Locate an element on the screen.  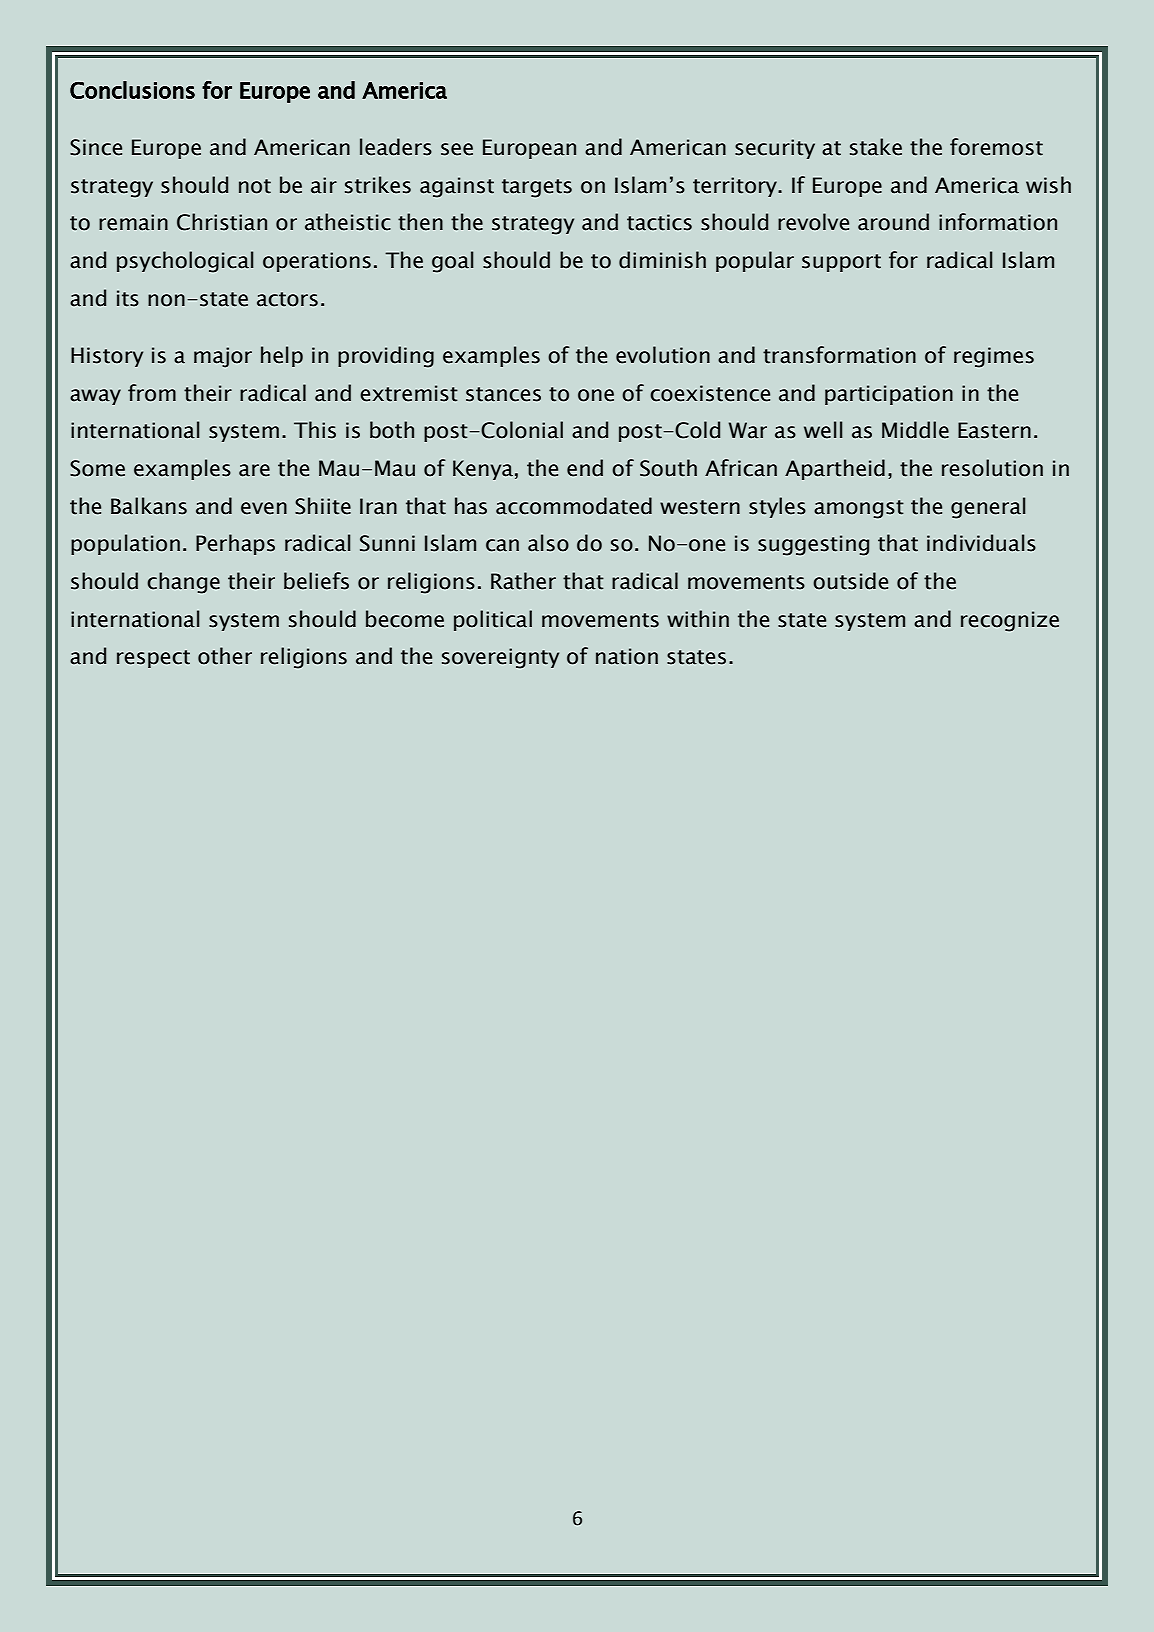
recognize is located at coordinates (1010, 621).
